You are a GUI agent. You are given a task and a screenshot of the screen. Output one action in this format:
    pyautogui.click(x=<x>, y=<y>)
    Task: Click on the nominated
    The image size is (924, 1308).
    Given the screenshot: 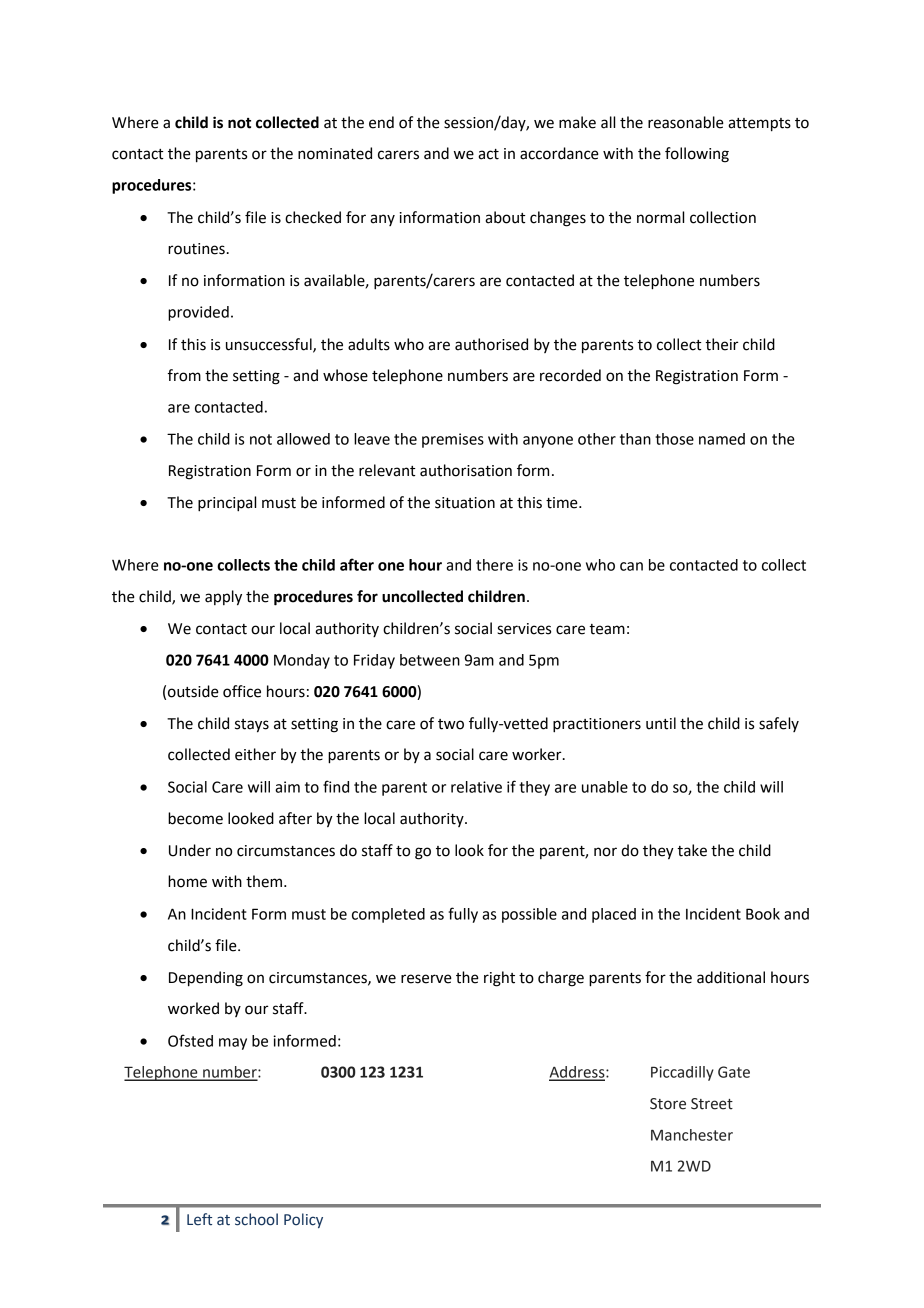 What is the action you would take?
    pyautogui.click(x=335, y=153)
